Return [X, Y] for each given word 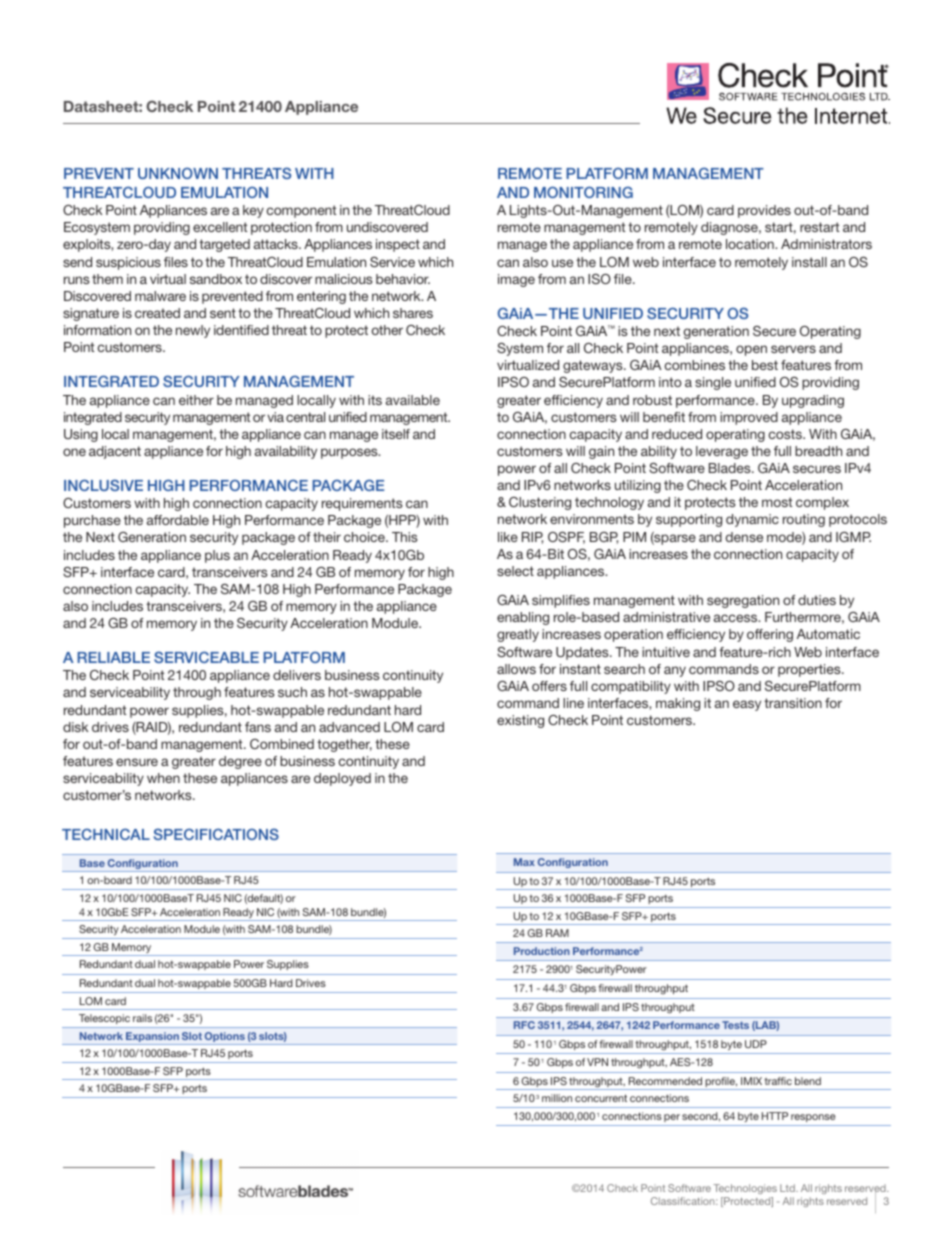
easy [747, 705]
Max [524, 862]
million [557, 1098]
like [508, 537]
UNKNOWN [178, 173]
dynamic [752, 520]
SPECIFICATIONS [216, 834]
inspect [398, 245]
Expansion [152, 1038]
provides [764, 211]
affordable [178, 520]
